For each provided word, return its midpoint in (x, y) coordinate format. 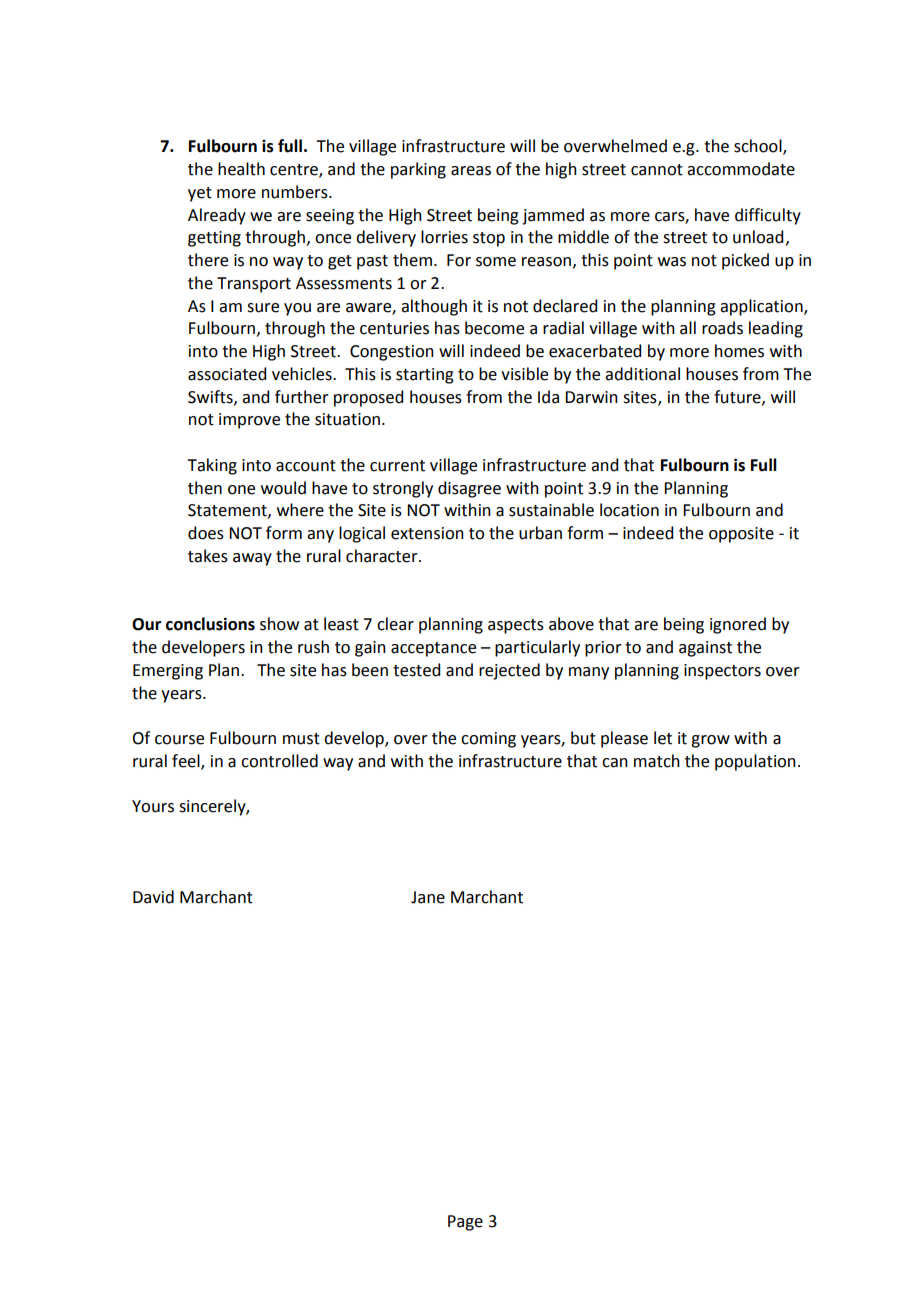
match (657, 761)
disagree (469, 489)
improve (249, 421)
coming (488, 740)
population (755, 762)
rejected (509, 671)
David (153, 897)
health (241, 169)
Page (465, 1223)
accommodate (741, 169)
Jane (428, 897)
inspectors (722, 672)
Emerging (168, 672)
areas (471, 171)
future (738, 397)
